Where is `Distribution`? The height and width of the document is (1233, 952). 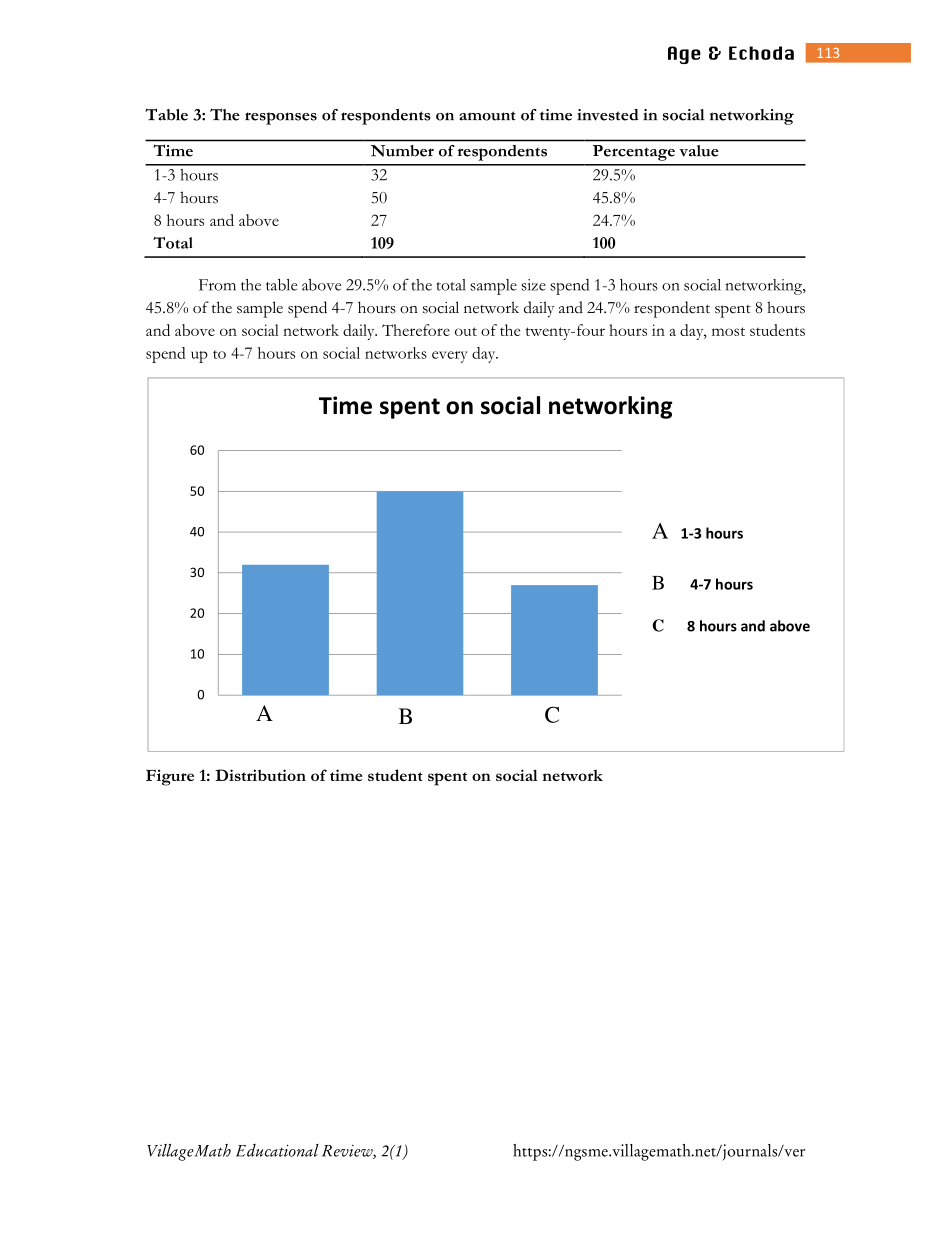
Distribution is located at coordinates (260, 775).
